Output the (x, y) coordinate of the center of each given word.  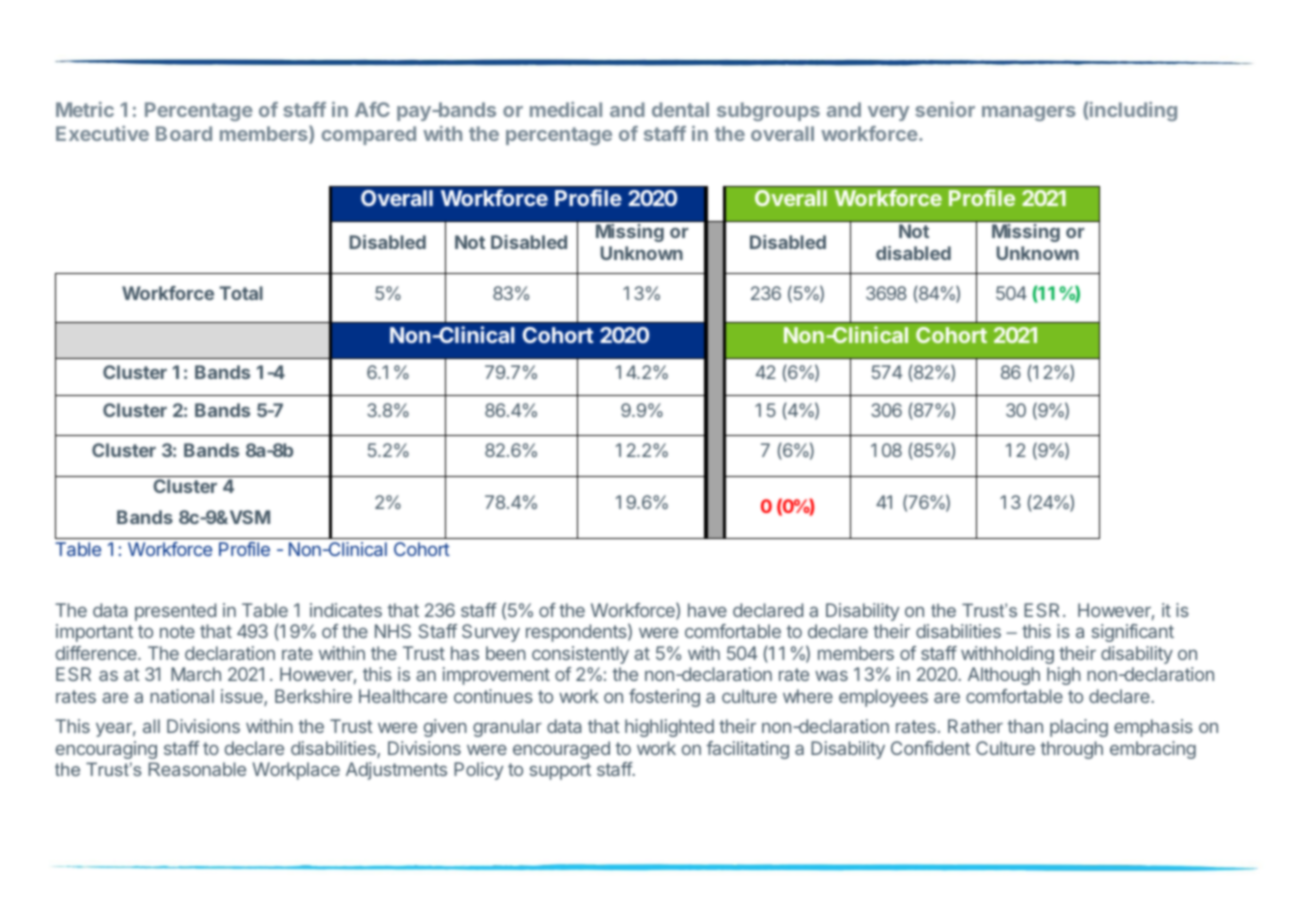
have (707, 610)
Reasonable (197, 769)
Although (1004, 676)
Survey (491, 633)
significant (1133, 633)
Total (241, 293)
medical (566, 109)
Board (184, 133)
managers (1029, 113)
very (888, 113)
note (177, 631)
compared (368, 135)
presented (175, 612)
